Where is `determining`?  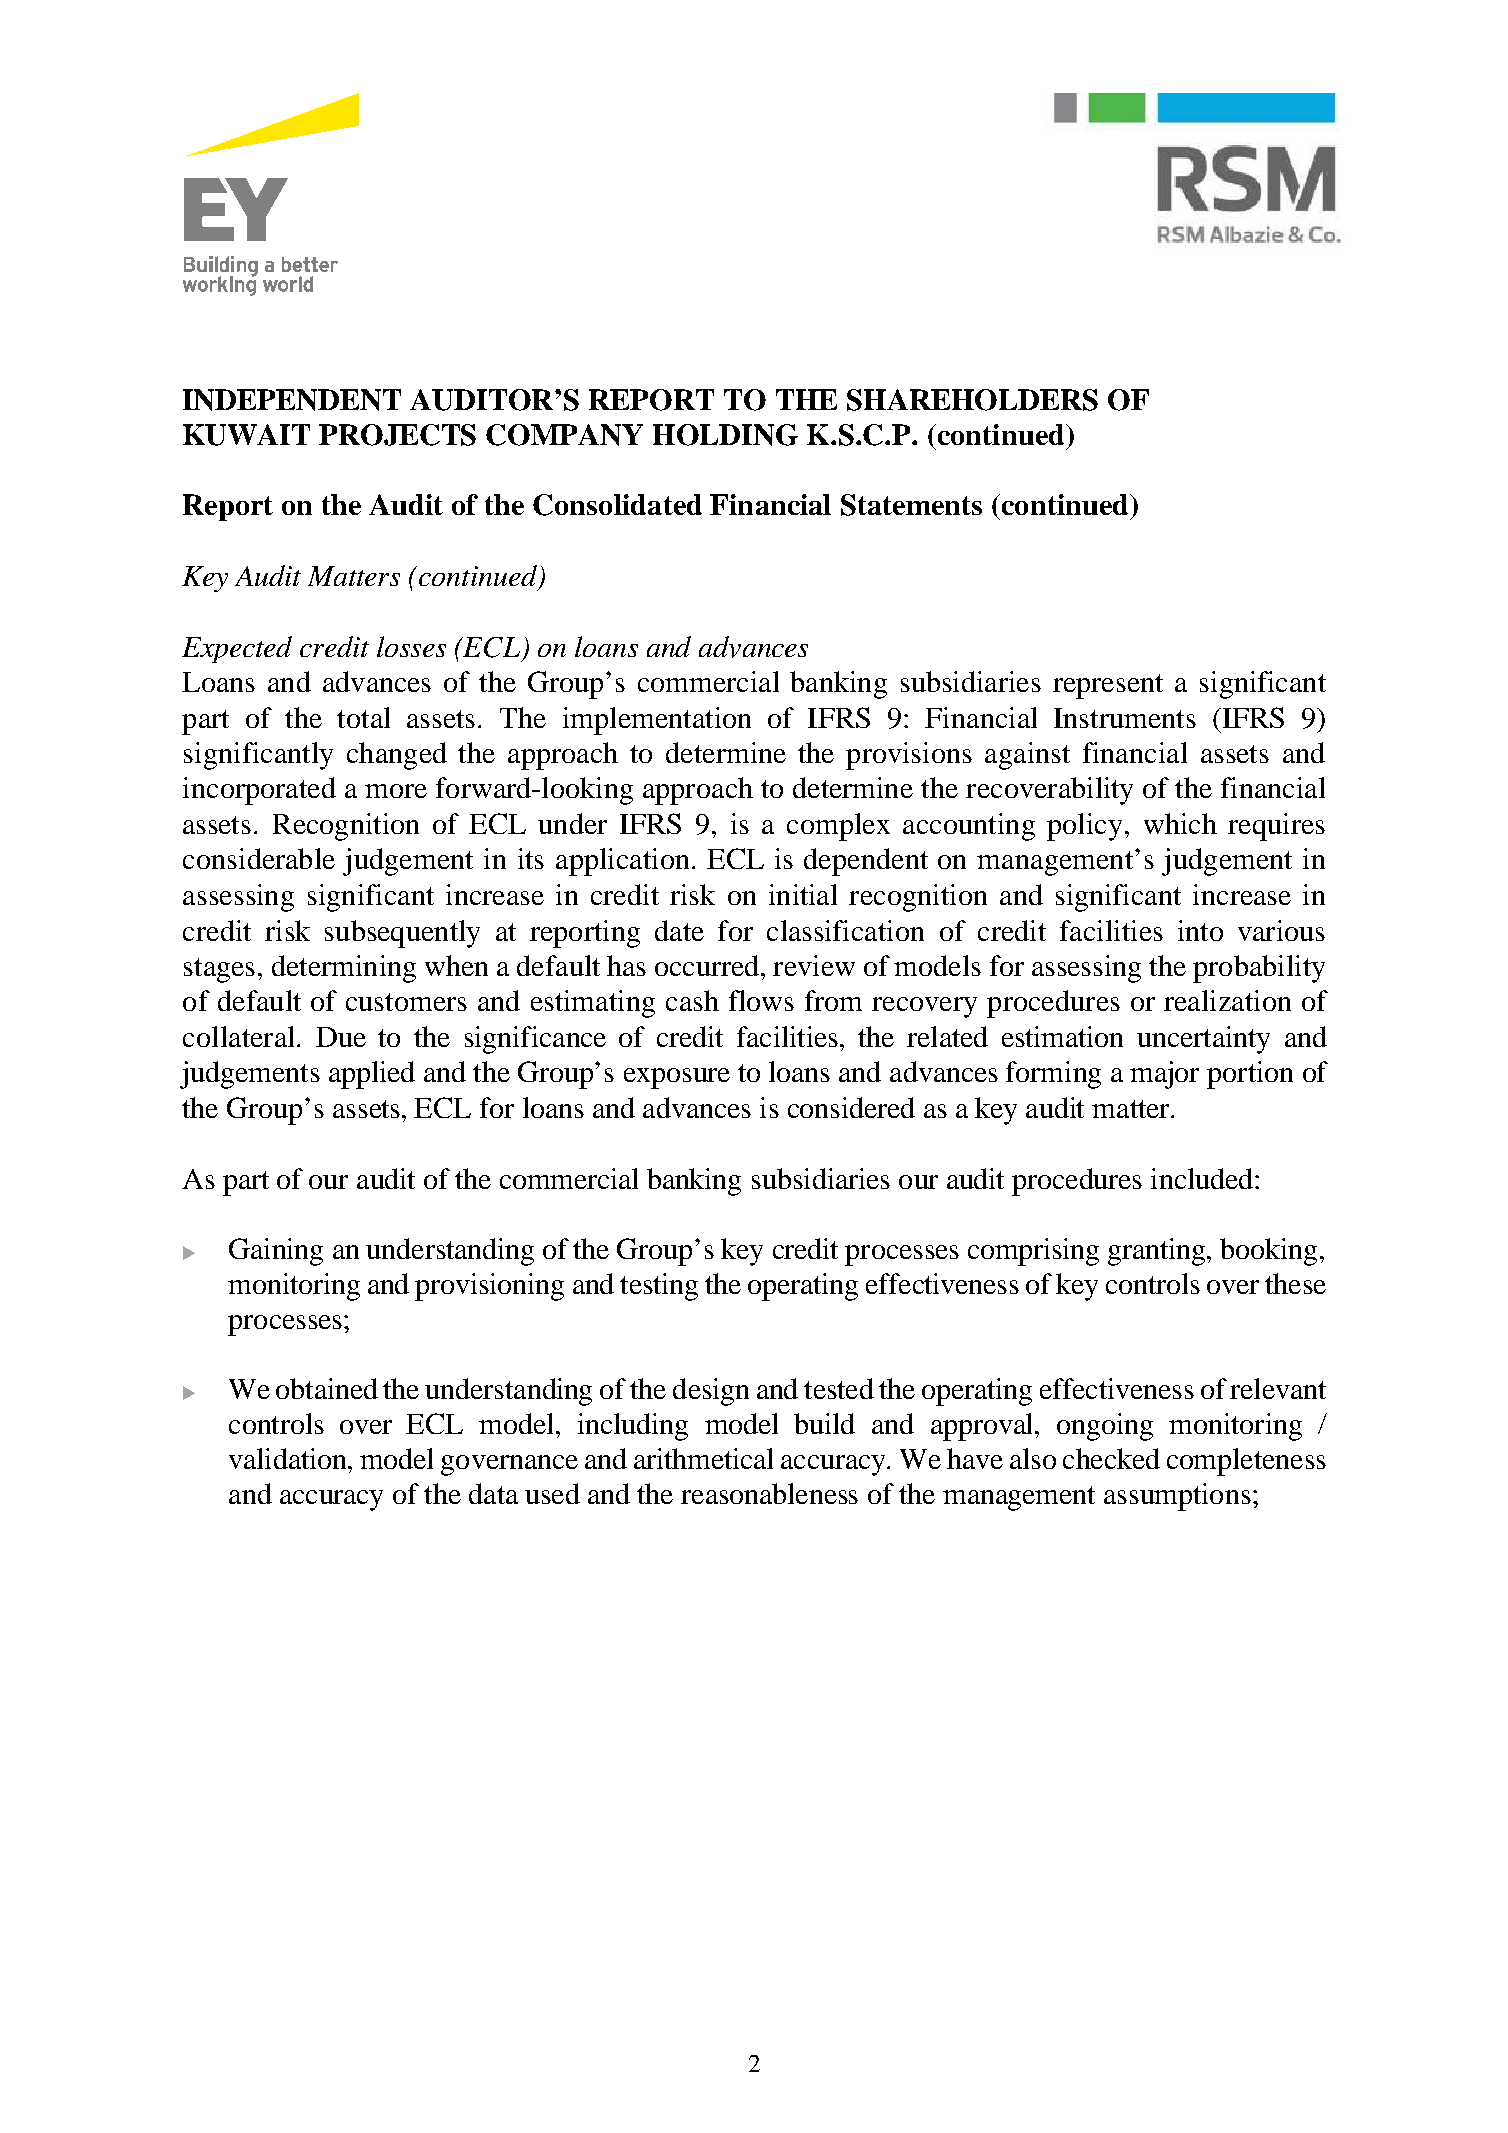
determining is located at coordinates (344, 969).
